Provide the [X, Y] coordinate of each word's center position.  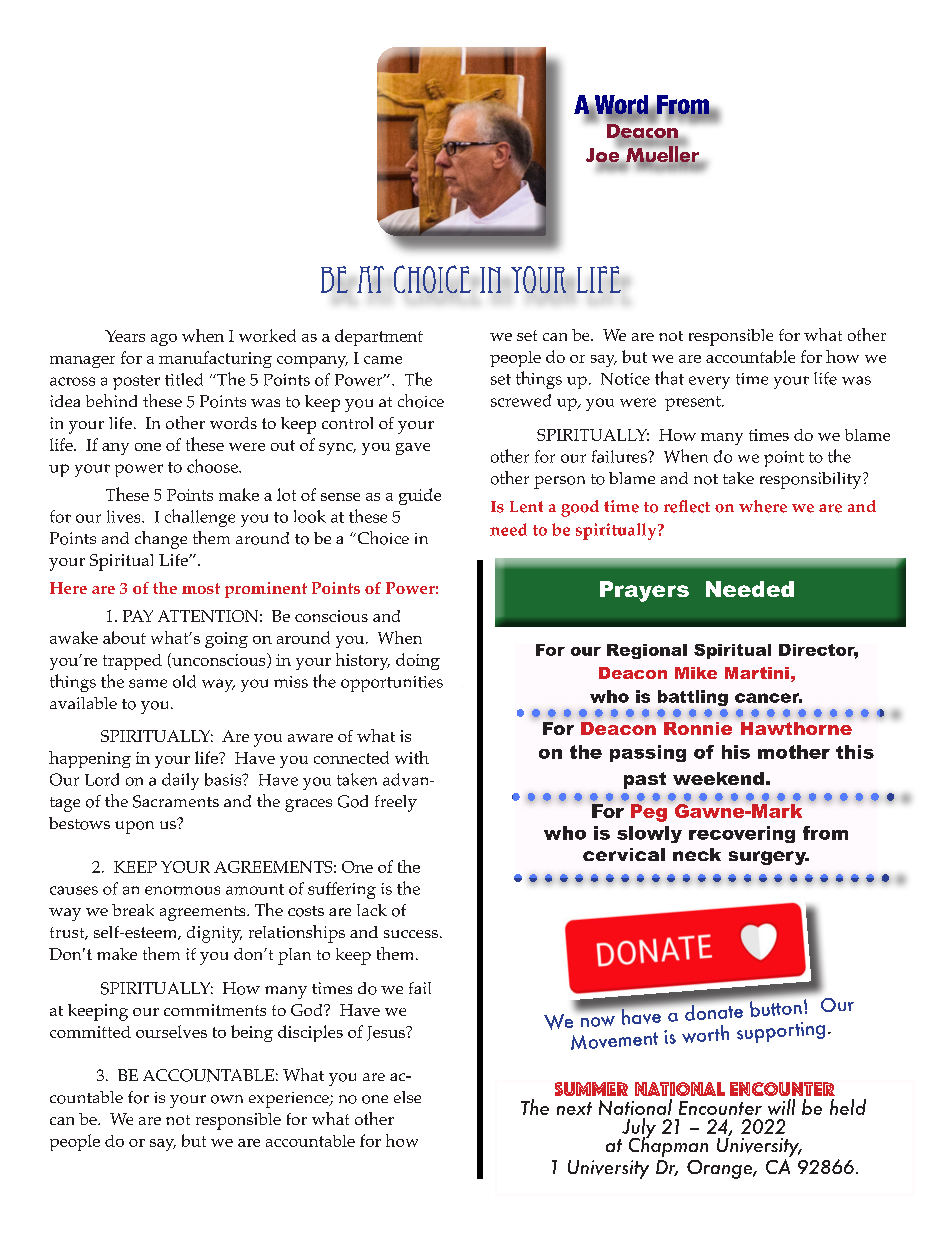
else [407, 1097]
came [383, 360]
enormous [182, 890]
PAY [138, 616]
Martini [757, 673]
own [227, 1099]
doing [418, 661]
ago [164, 340]
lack [372, 910]
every [709, 382]
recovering [742, 834]
